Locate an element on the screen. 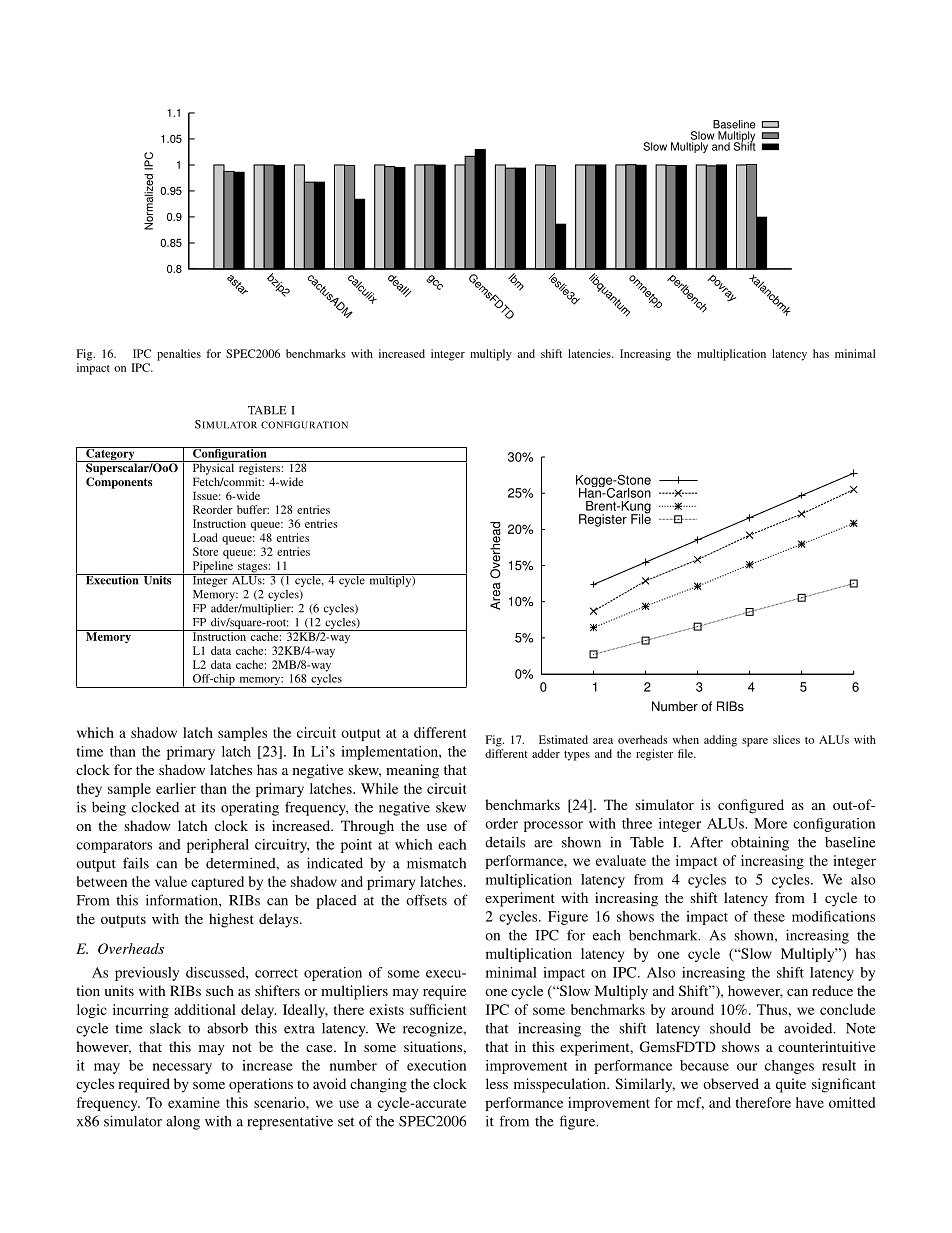 This screenshot has width=952, height=1233. Physical is located at coordinates (213, 468).
